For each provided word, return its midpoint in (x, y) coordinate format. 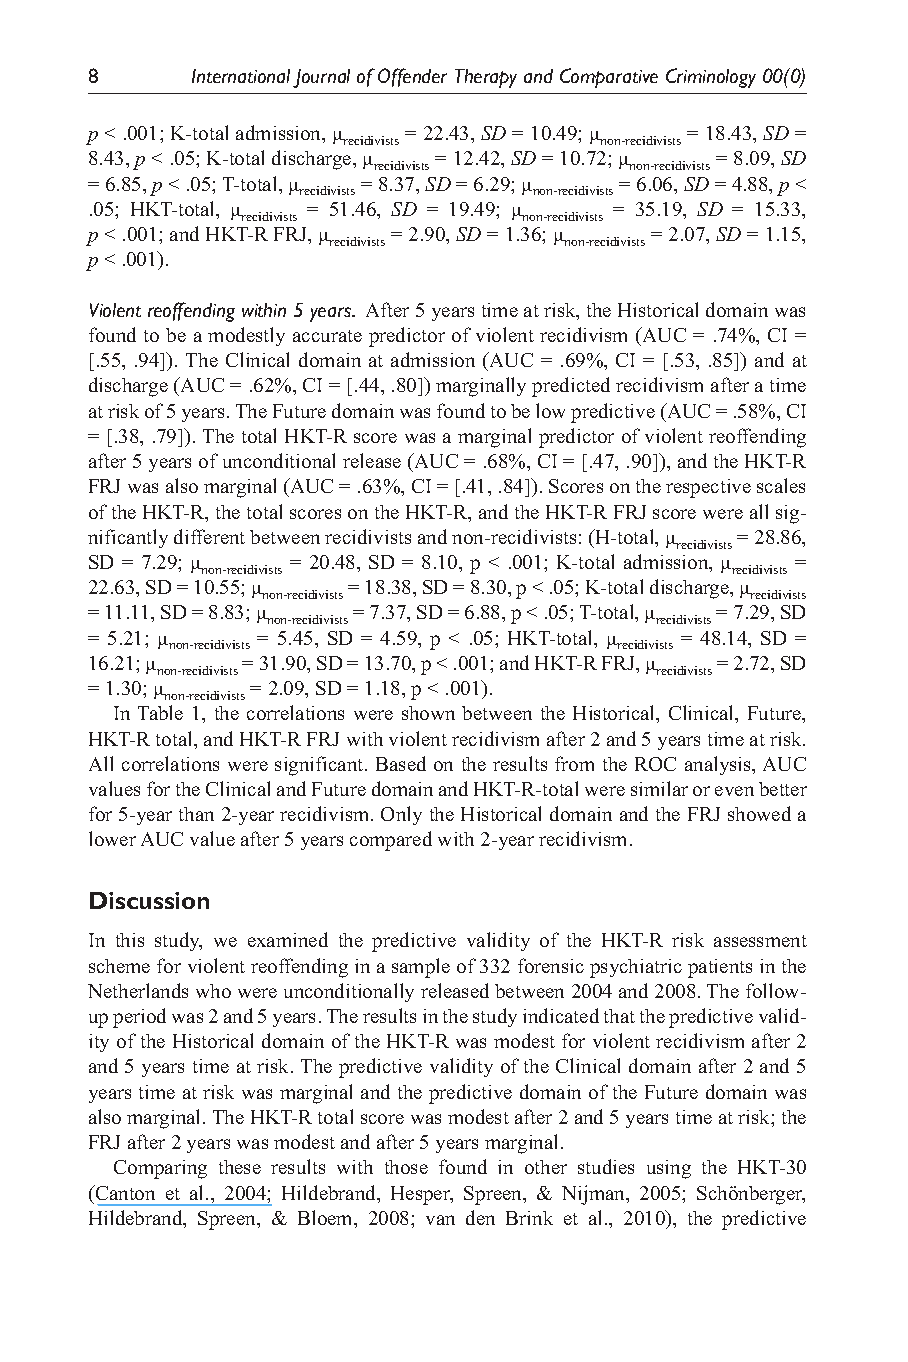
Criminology (711, 78)
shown (428, 713)
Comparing (160, 1169)
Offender (412, 77)
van (440, 1220)
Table (160, 712)
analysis (719, 765)
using (669, 1169)
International (241, 76)
